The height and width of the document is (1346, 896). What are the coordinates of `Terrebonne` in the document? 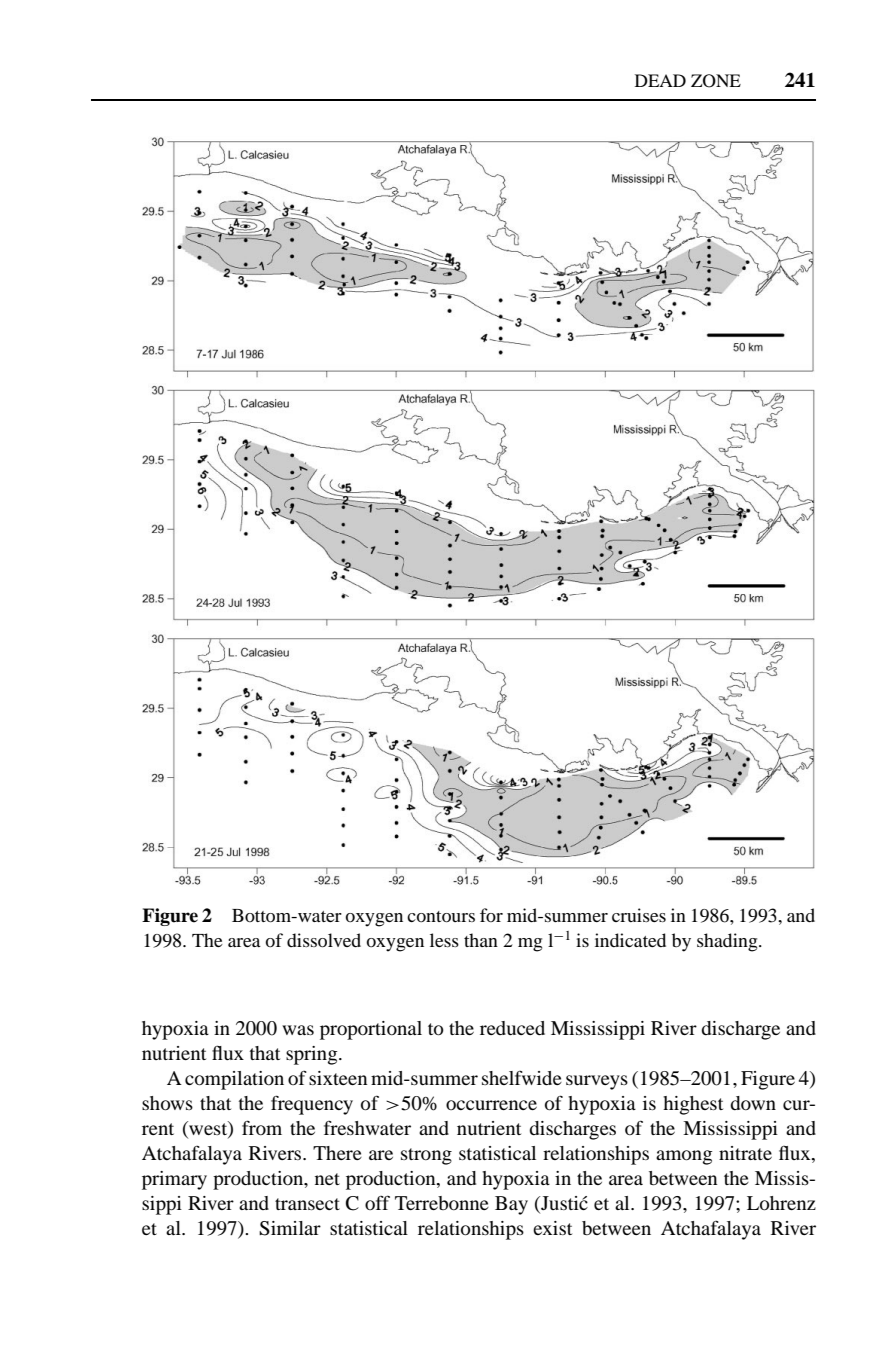 It's located at (442, 1203).
